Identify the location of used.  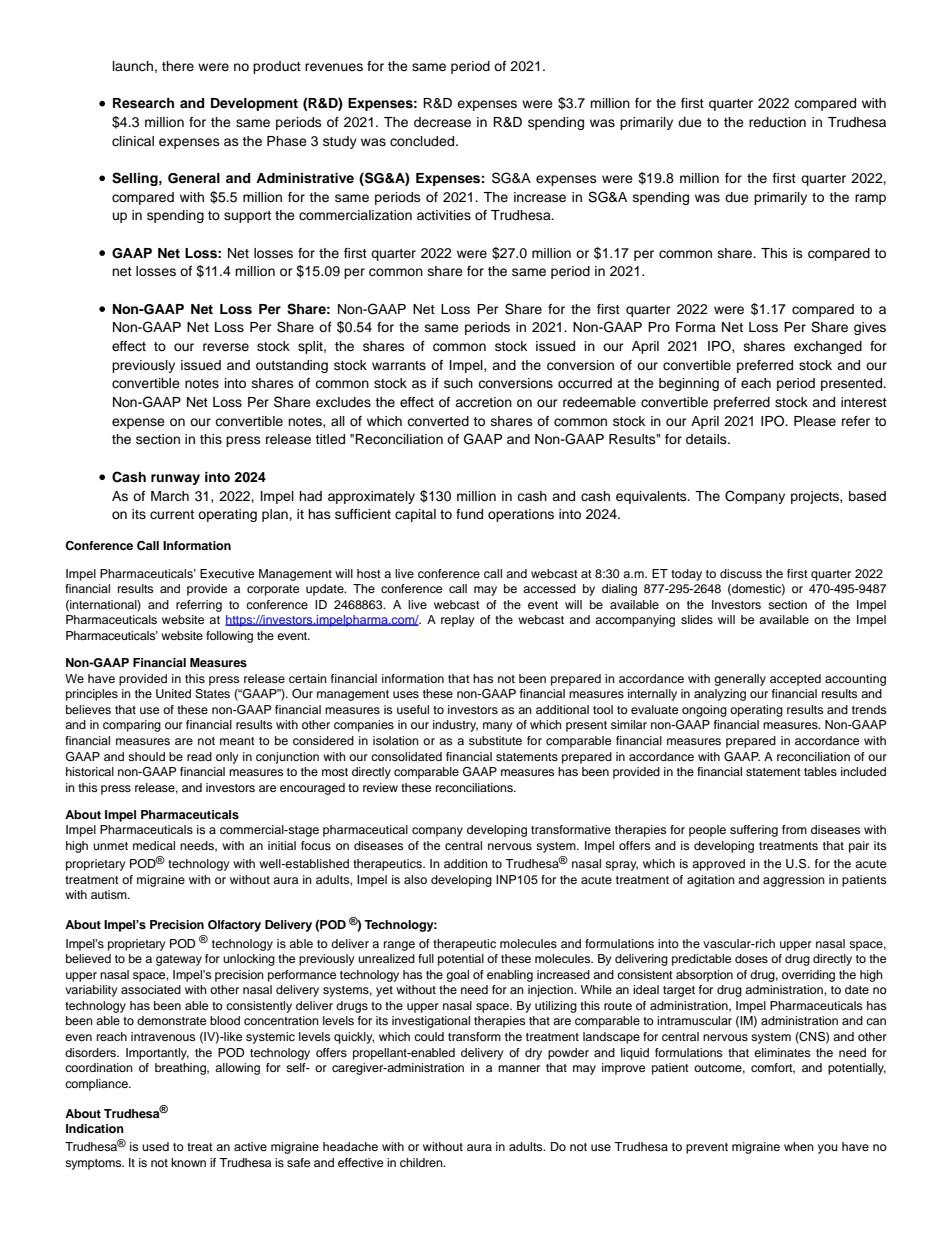
(155, 1146).
